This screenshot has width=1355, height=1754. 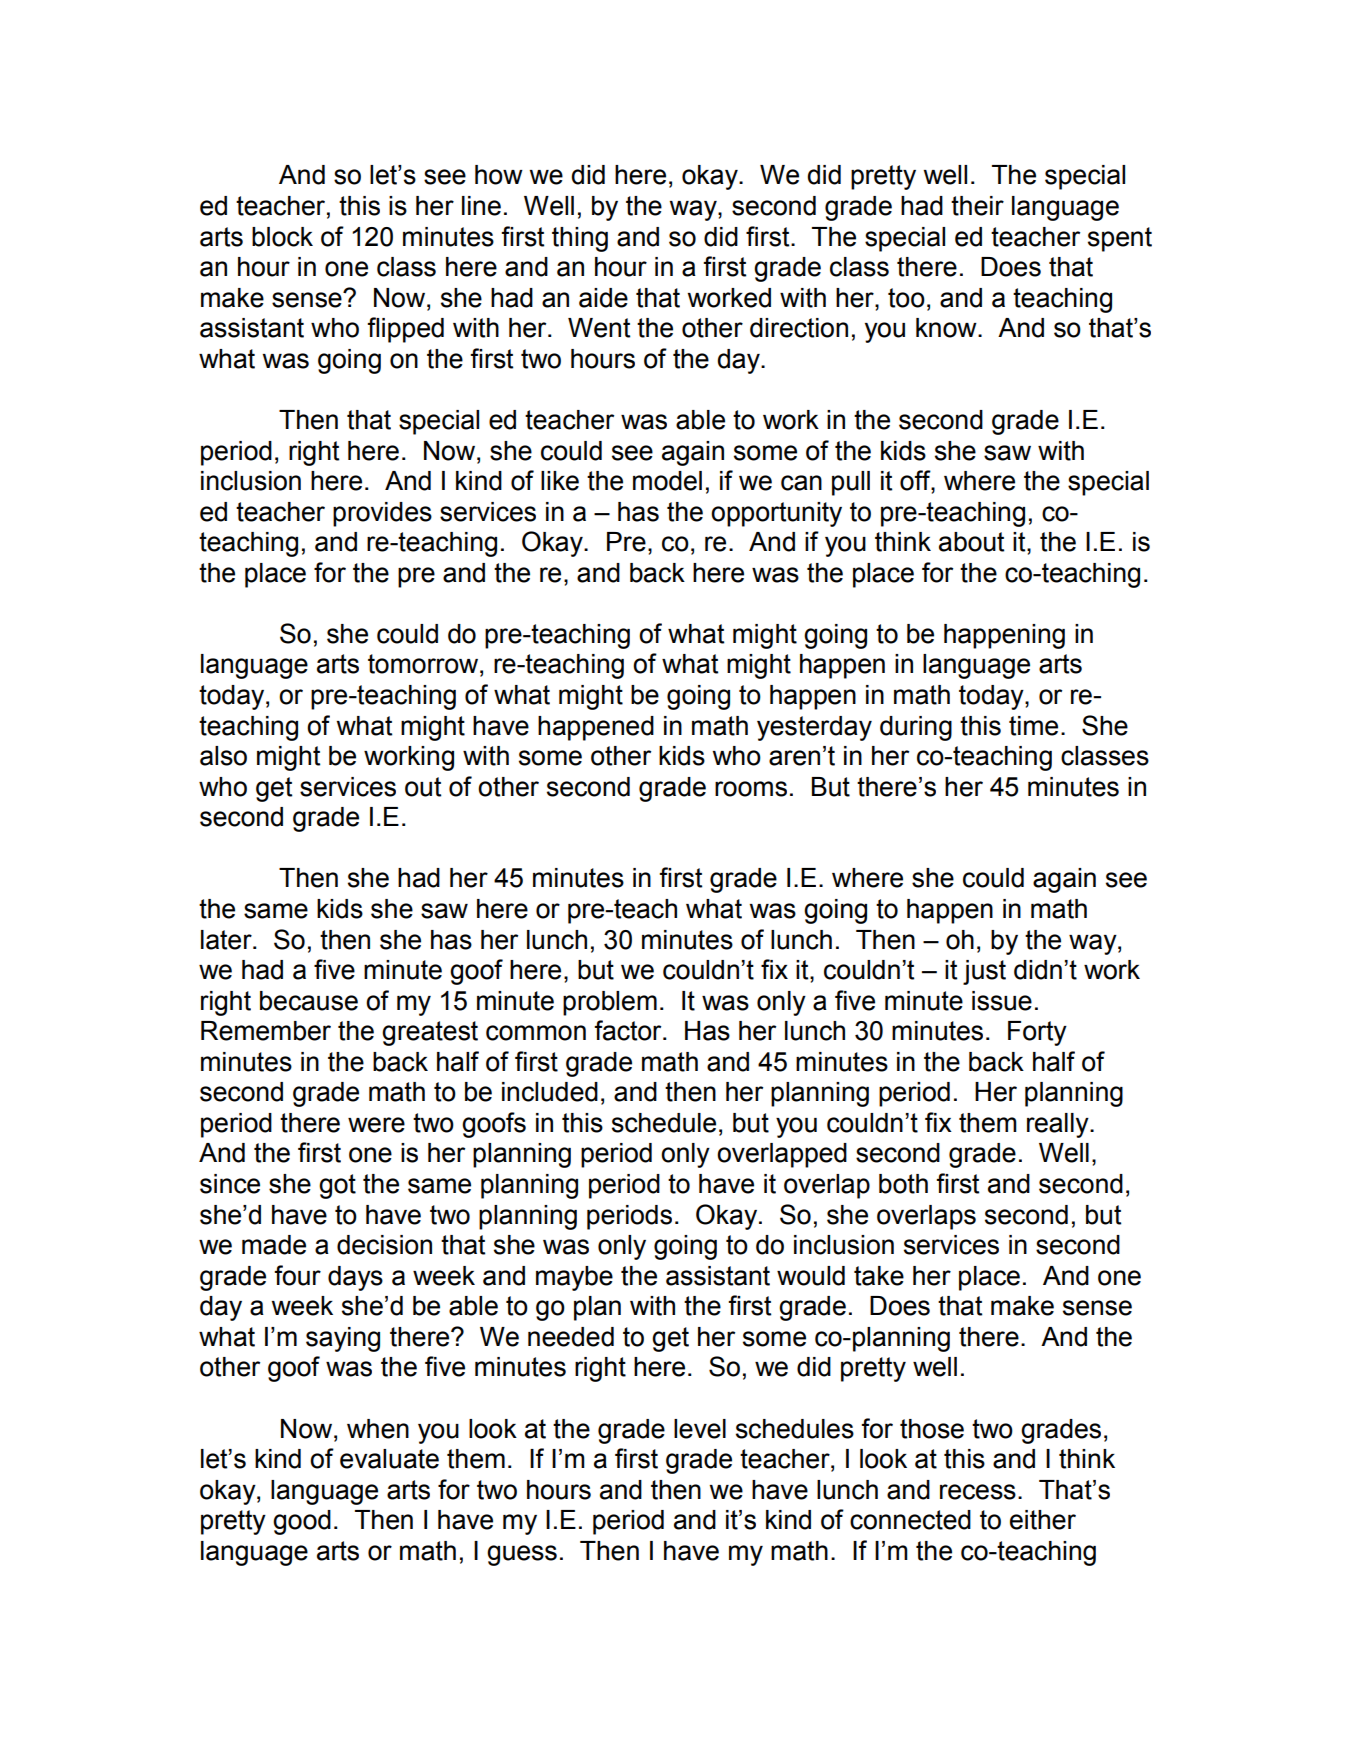 What do you see at coordinates (977, 206) in the screenshot?
I see `their` at bounding box center [977, 206].
